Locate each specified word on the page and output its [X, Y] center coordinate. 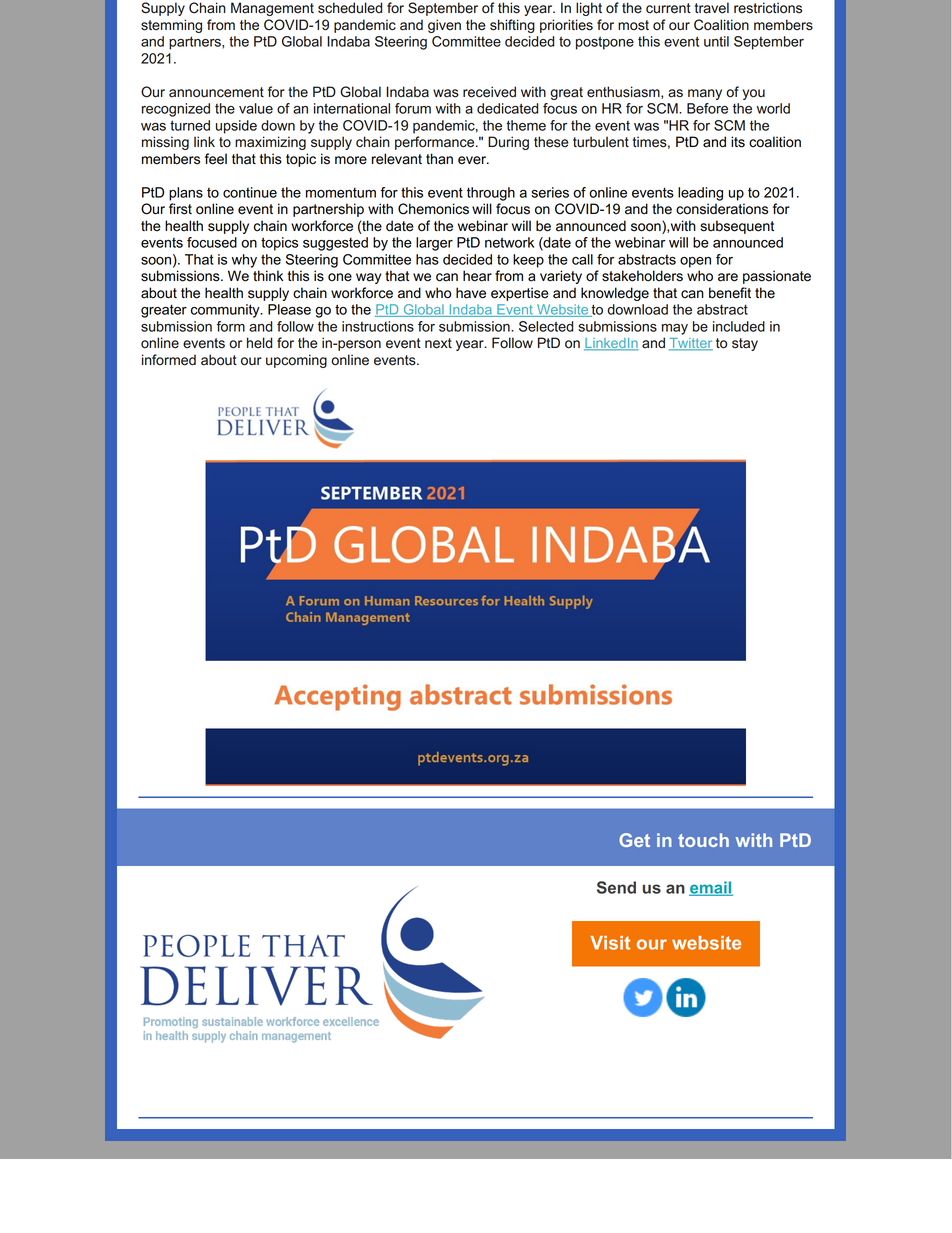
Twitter [691, 344]
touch [703, 840]
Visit [610, 943]
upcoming [296, 361]
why [244, 261]
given [444, 26]
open [695, 262]
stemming [171, 26]
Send [616, 887]
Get [634, 840]
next [438, 343]
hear [477, 276]
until [716, 41]
